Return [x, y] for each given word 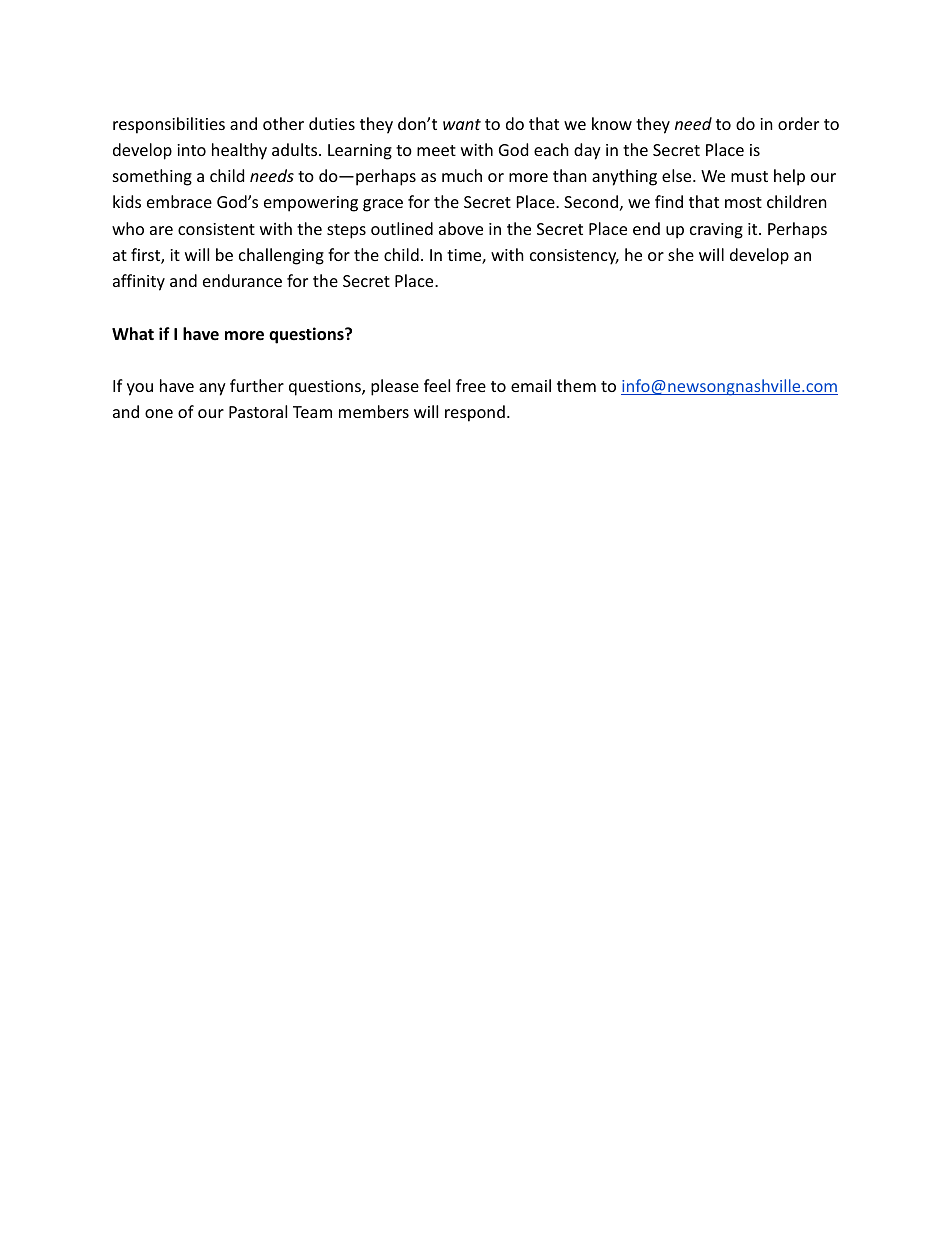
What [133, 333]
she [681, 254]
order [798, 123]
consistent [216, 229]
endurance [242, 280]
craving [716, 231]
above [461, 228]
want [462, 124]
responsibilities [169, 125]
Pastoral [258, 411]
